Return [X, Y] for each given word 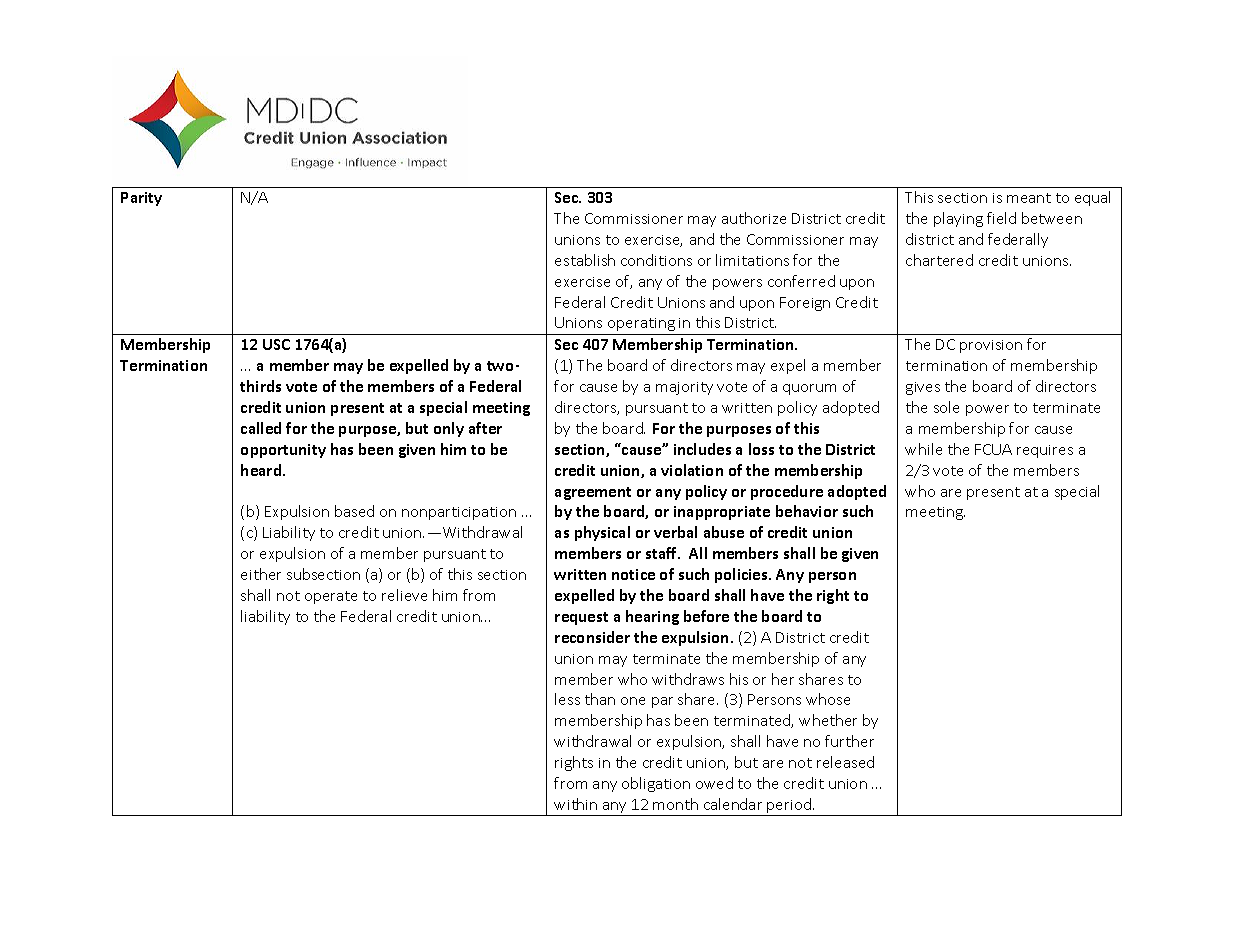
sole [946, 407]
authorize [754, 218]
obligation [656, 784]
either [261, 574]
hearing [652, 617]
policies [742, 575]
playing [958, 219]
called [261, 428]
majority [684, 388]
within [575, 804]
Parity [141, 199]
